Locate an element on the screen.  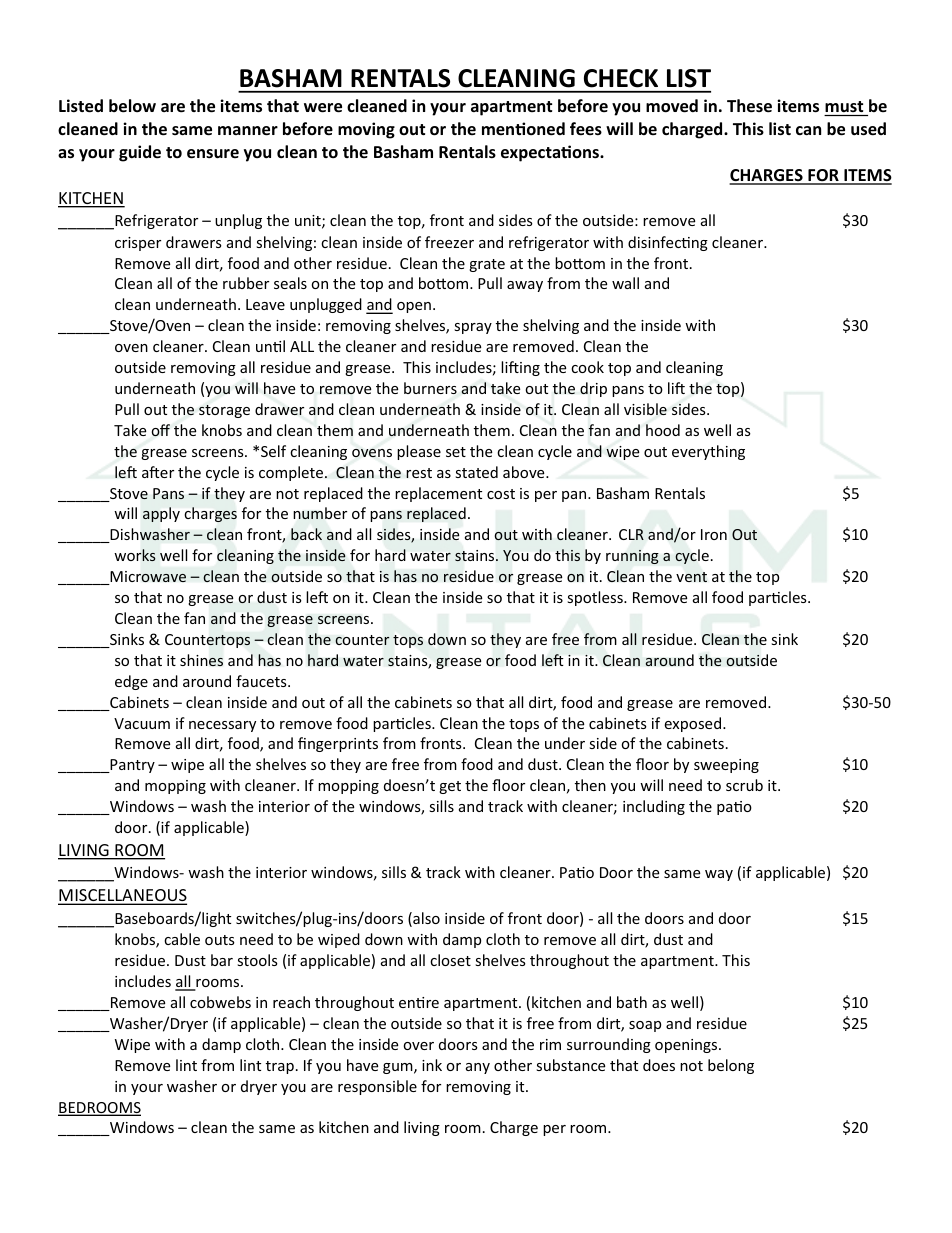
manner is located at coordinates (248, 131).
